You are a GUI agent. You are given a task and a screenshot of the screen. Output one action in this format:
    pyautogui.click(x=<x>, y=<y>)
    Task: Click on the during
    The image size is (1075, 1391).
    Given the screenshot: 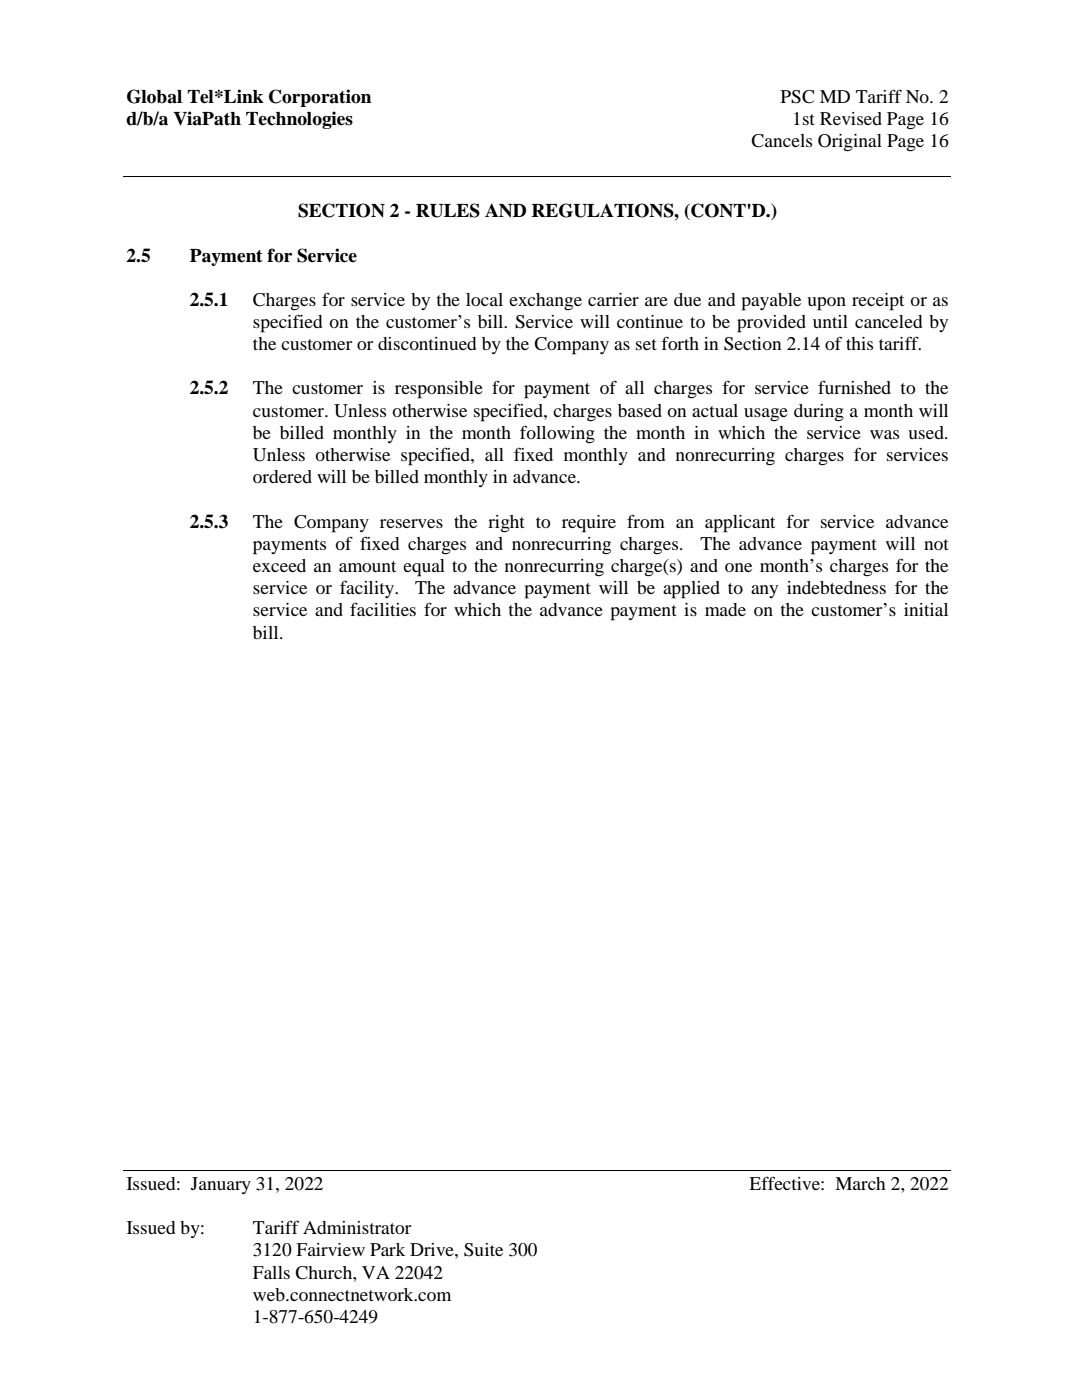 What is the action you would take?
    pyautogui.click(x=819, y=413)
